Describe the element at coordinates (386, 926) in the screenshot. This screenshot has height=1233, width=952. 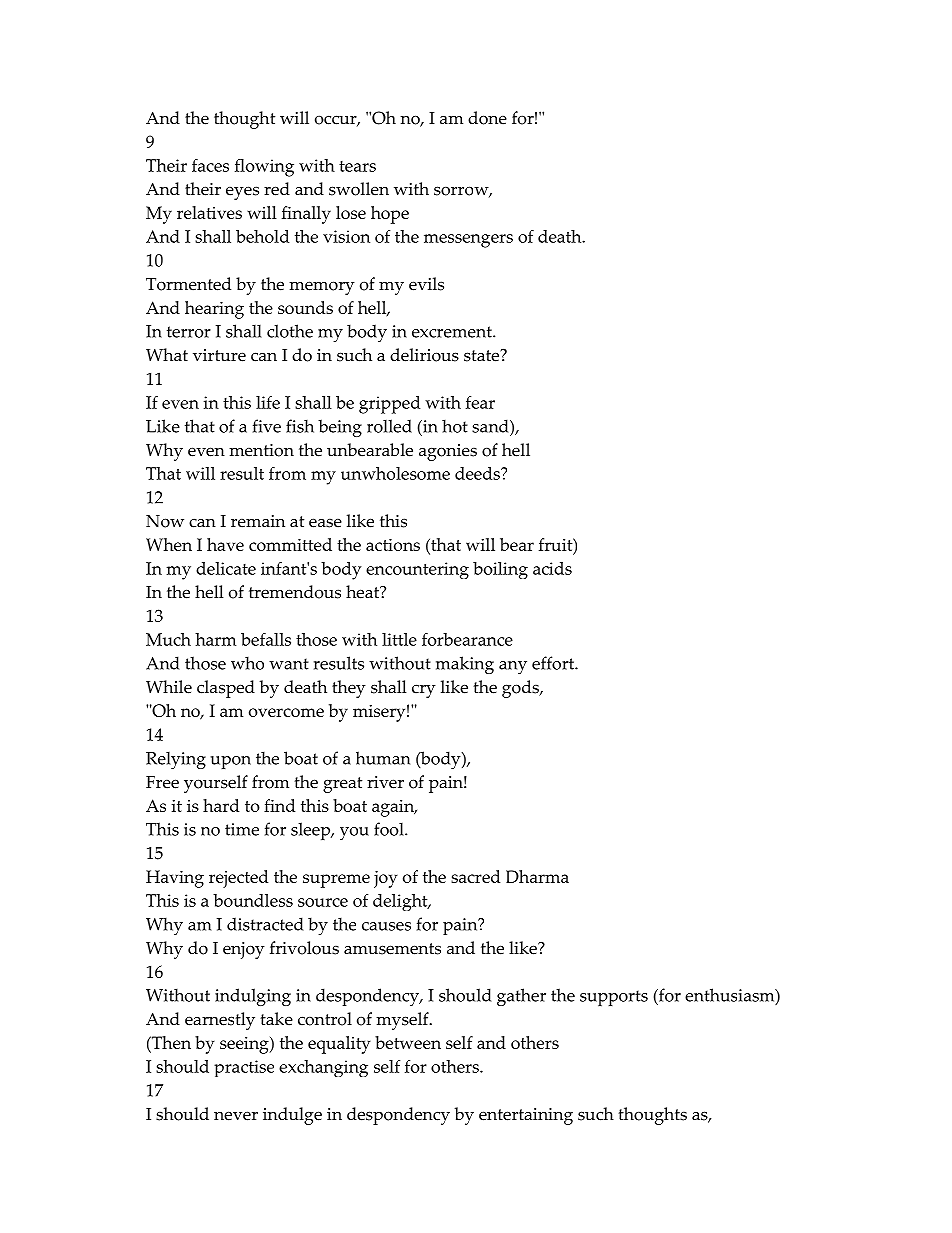
I see `causes` at that location.
